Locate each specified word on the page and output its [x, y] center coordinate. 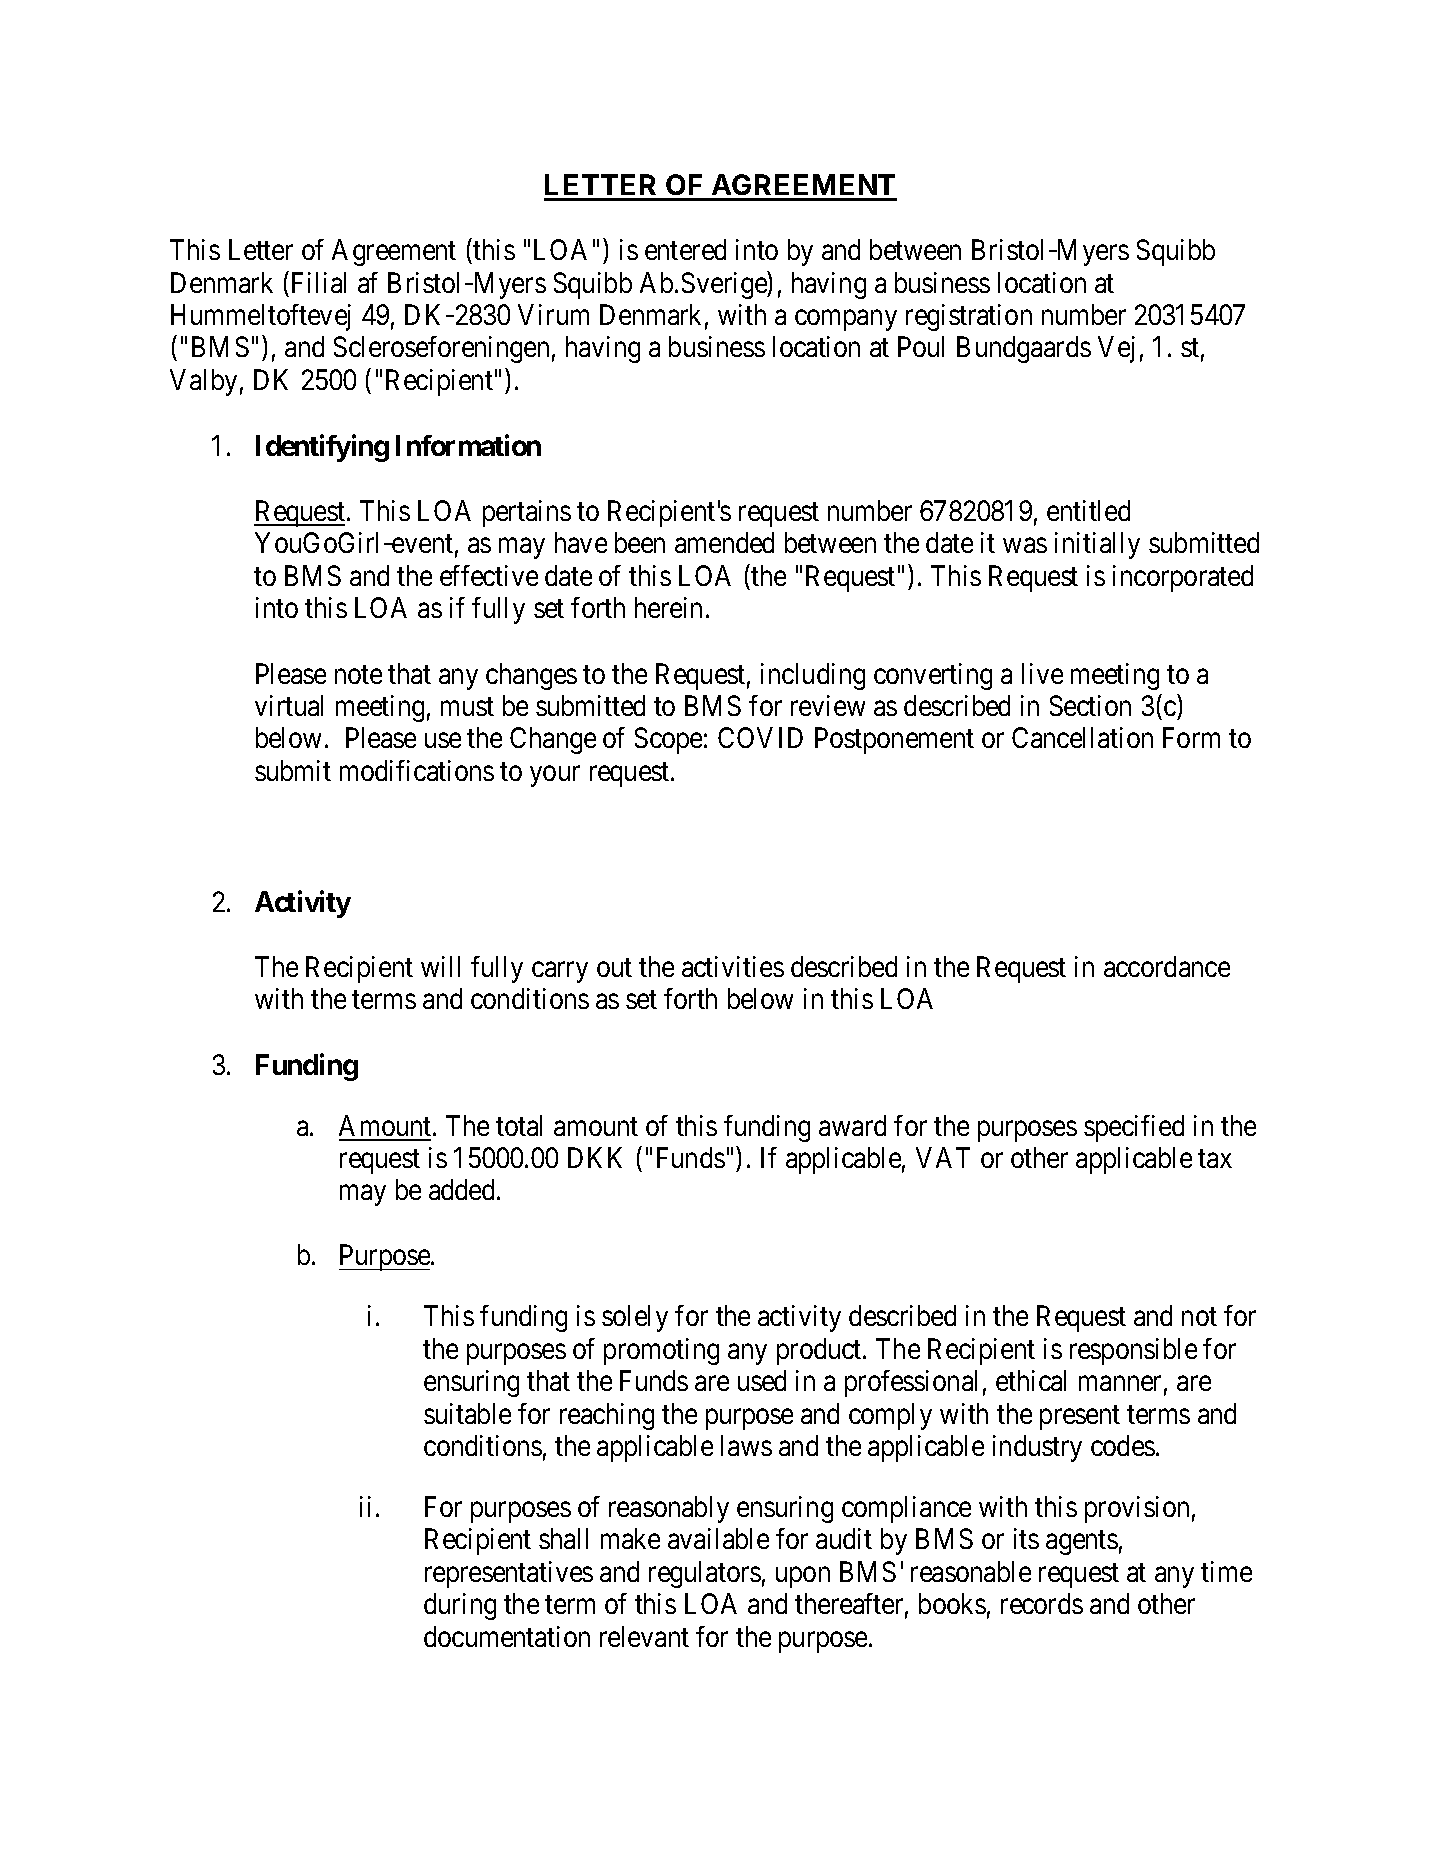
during [460, 1606]
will [440, 966]
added [461, 1189]
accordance [1167, 966]
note [358, 674]
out [614, 968]
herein [668, 607]
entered [685, 249]
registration [969, 317]
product [820, 1351]
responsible [1133, 1351]
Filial [319, 282]
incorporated [1183, 578]
